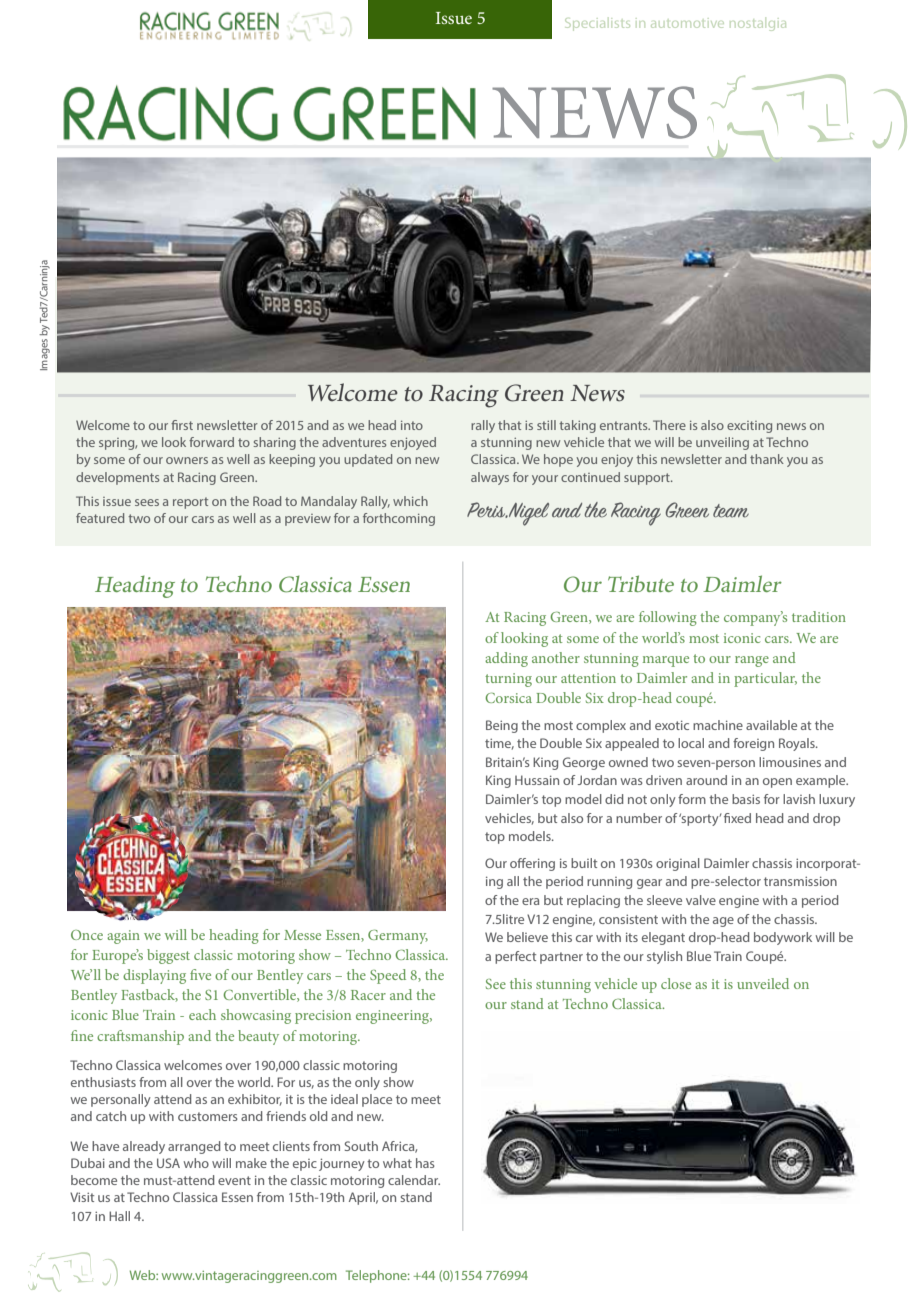 Image resolution: width=924 pixels, height=1308 pixels. What do you see at coordinates (597, 24) in the image?
I see `Specialists` at bounding box center [597, 24].
